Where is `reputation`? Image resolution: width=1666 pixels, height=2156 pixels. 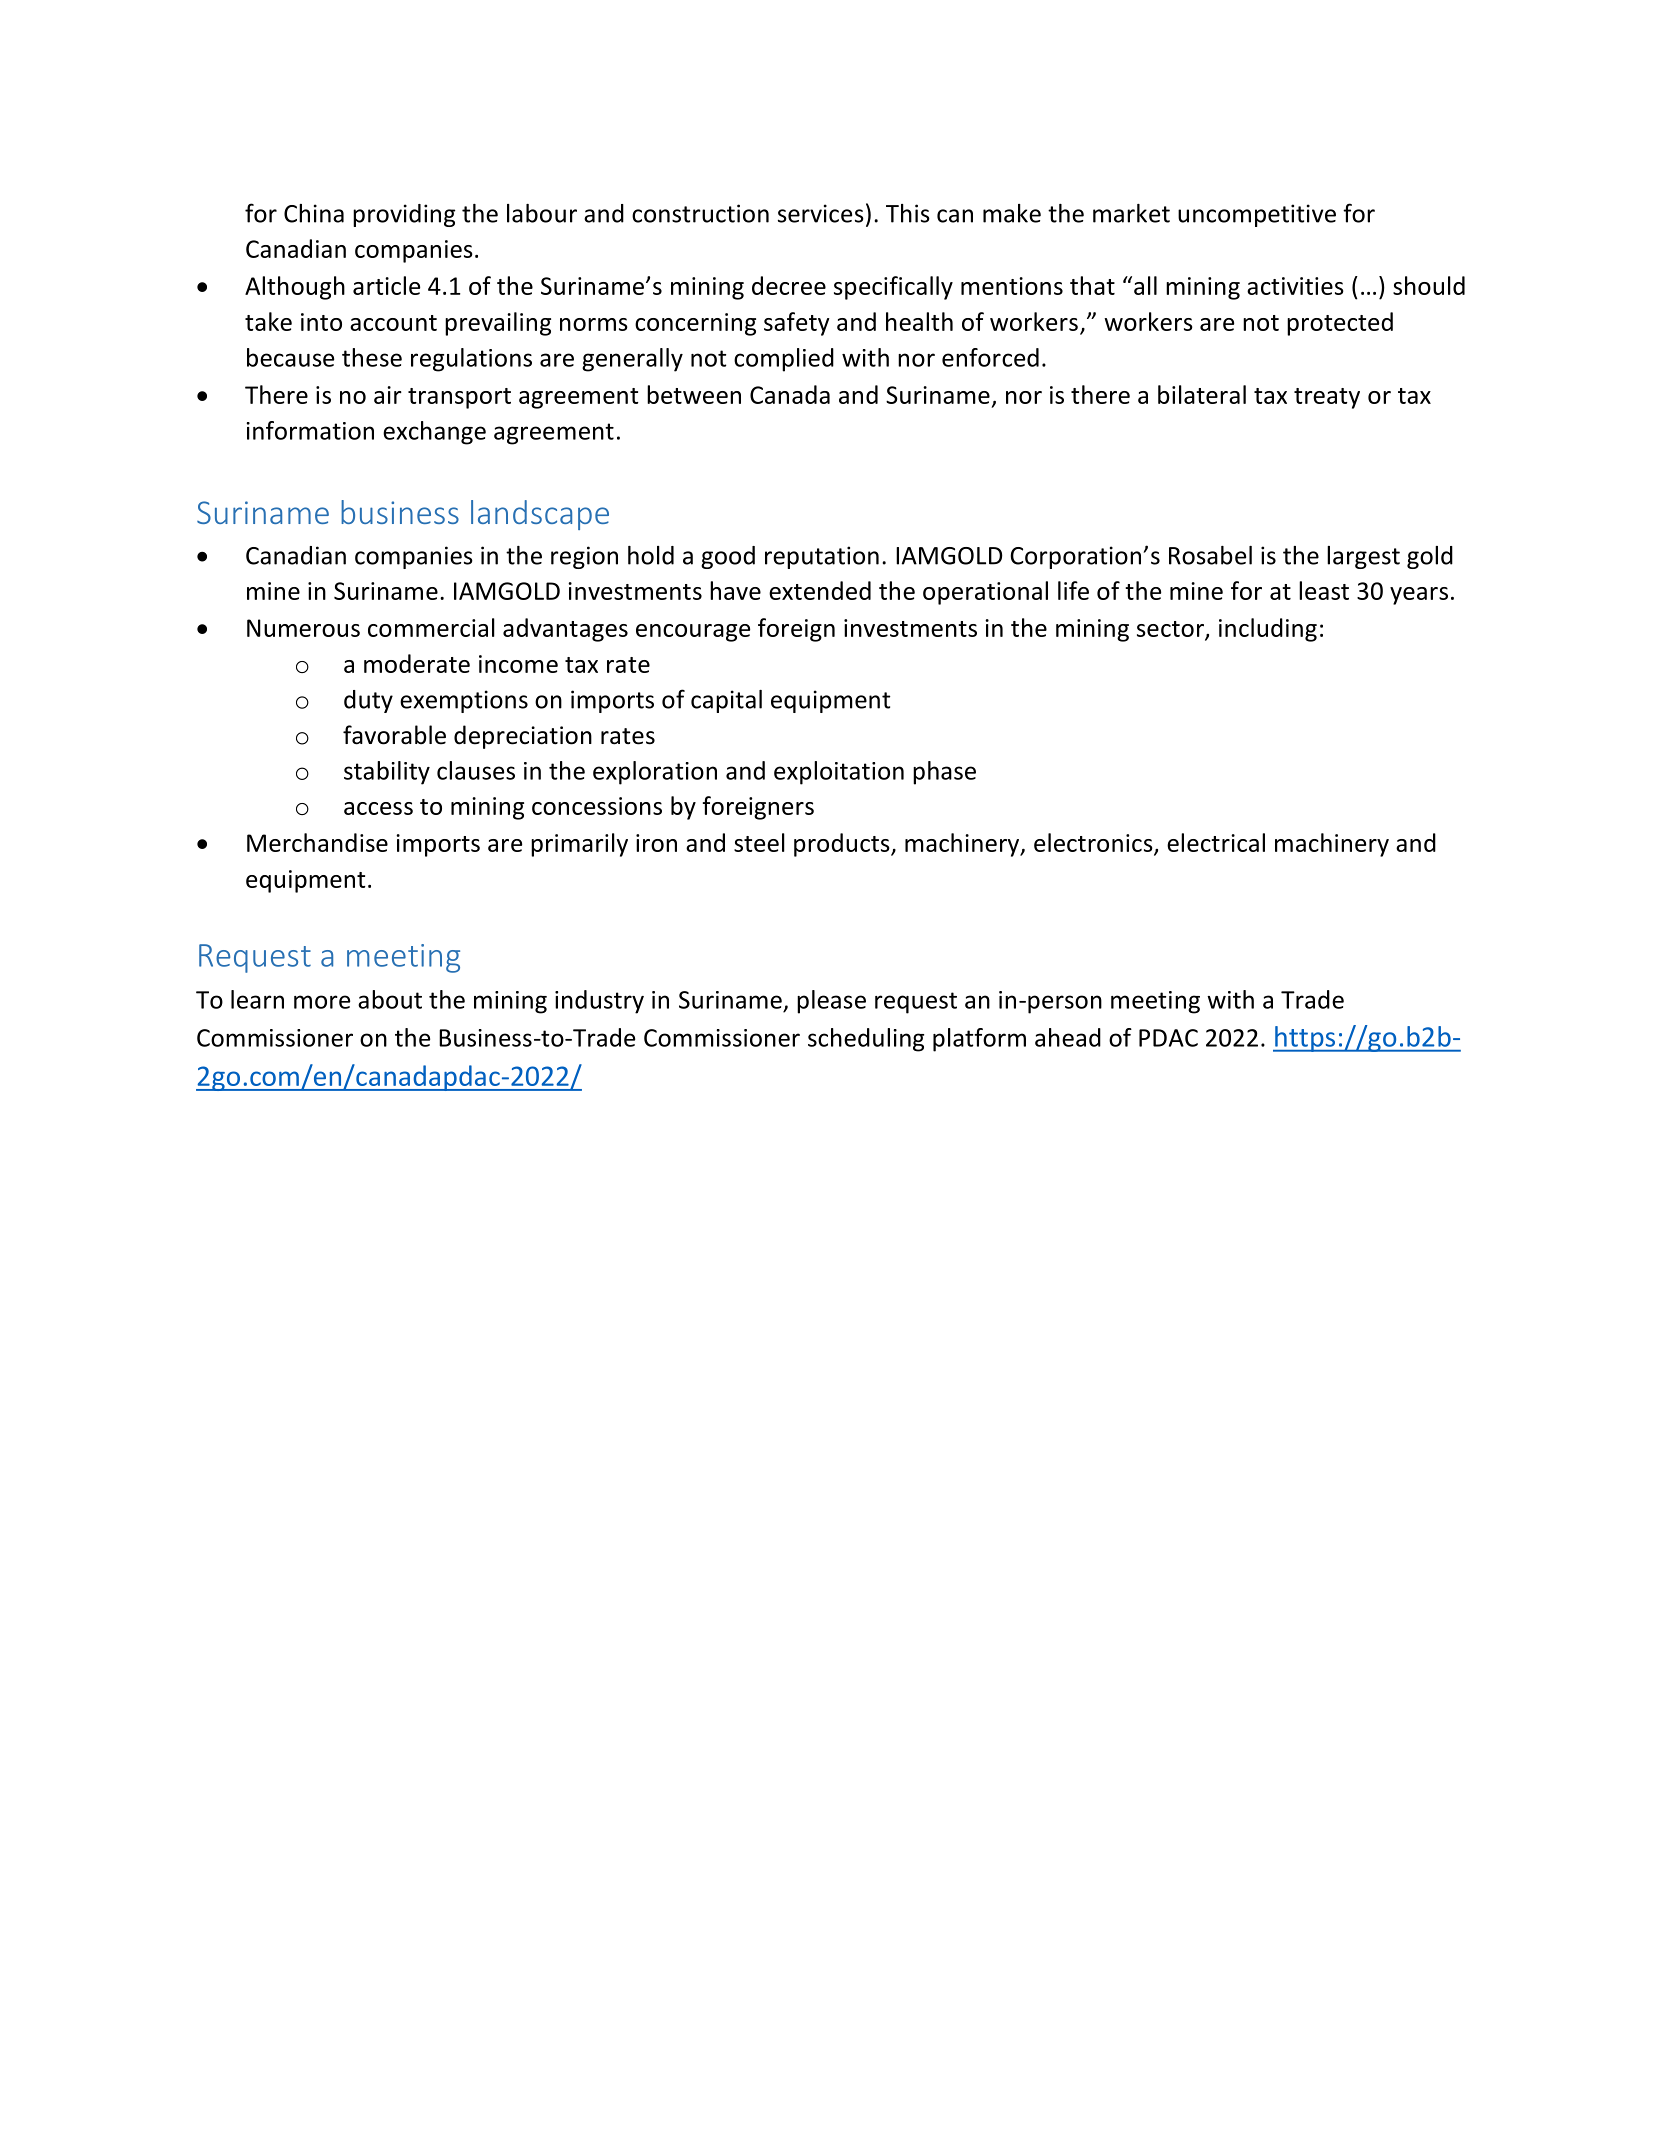 reputation is located at coordinates (822, 557).
